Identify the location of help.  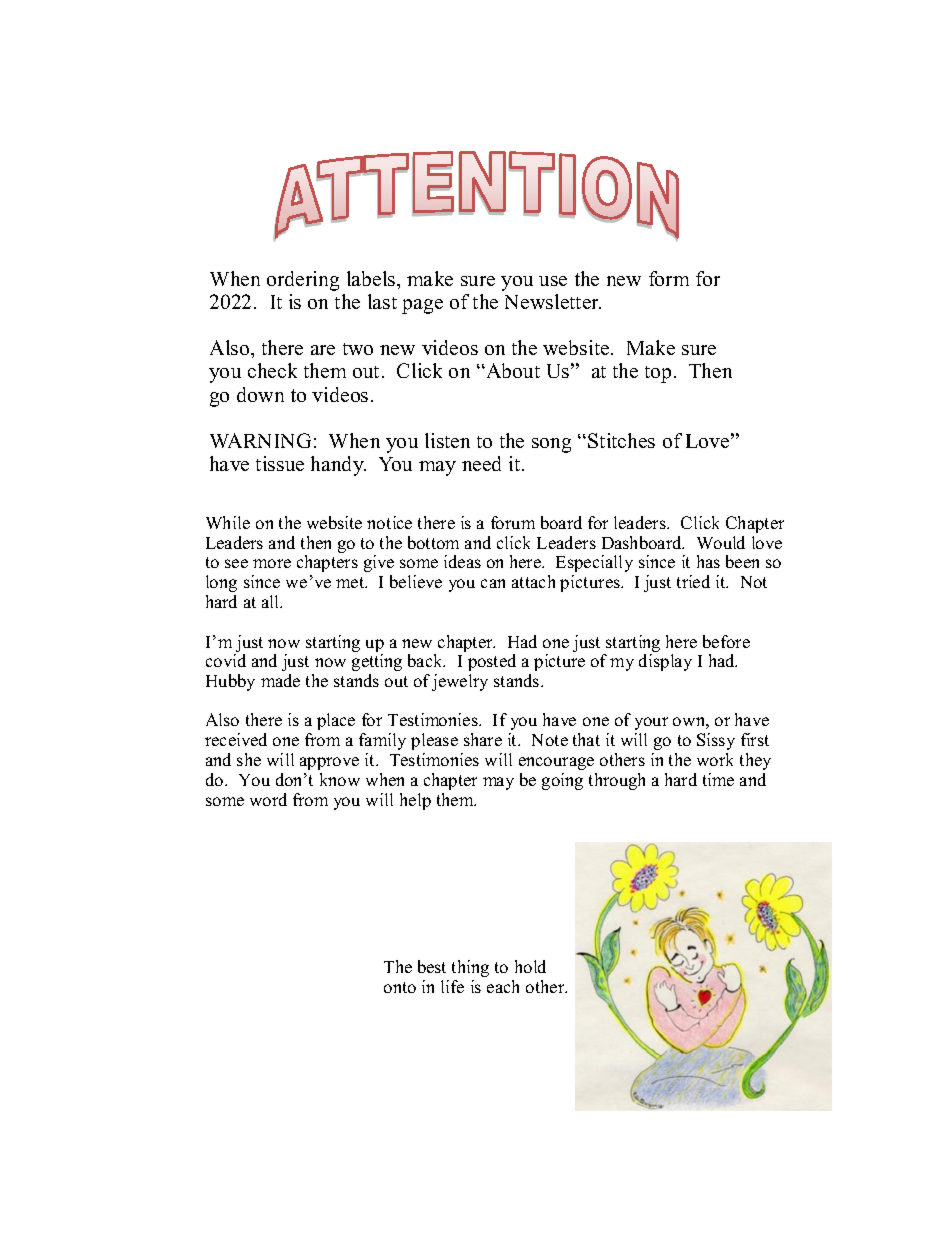
(415, 801).
